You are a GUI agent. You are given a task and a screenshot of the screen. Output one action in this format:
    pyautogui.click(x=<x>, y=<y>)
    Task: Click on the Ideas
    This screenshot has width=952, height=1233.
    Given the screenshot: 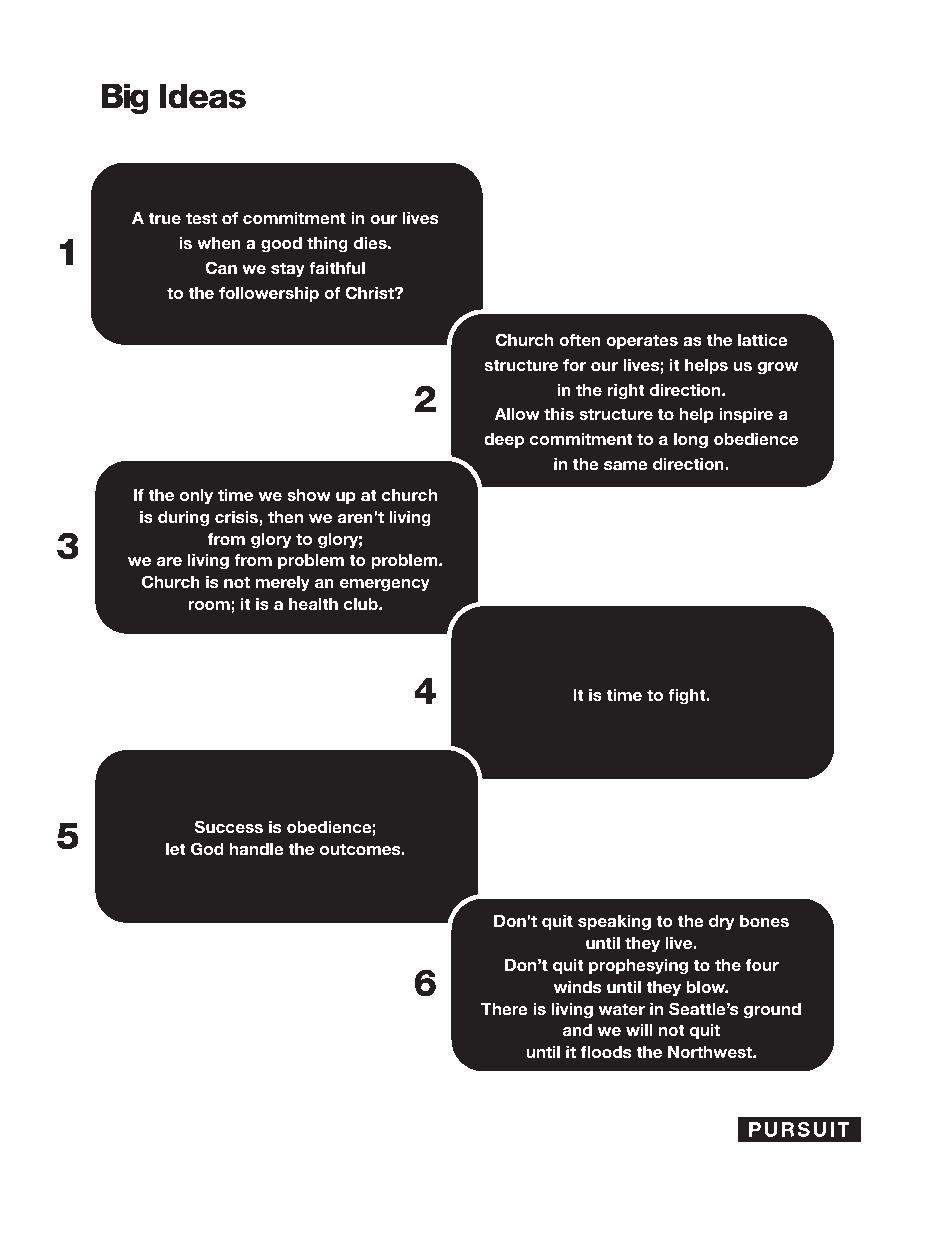 What is the action you would take?
    pyautogui.click(x=202, y=96)
